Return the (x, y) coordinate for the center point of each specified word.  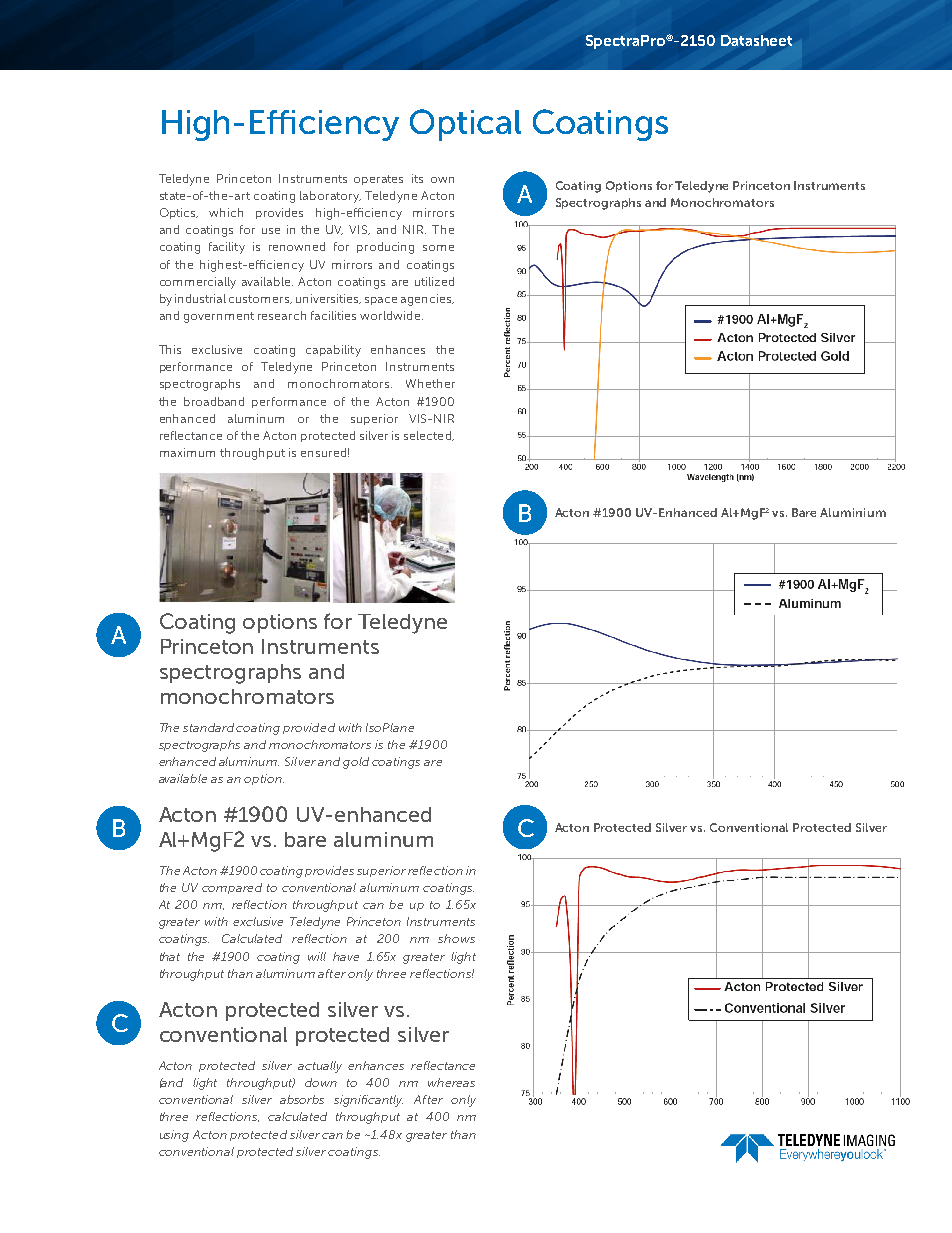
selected (428, 436)
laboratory (330, 197)
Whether (430, 383)
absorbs (302, 1099)
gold (356, 763)
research (282, 315)
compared (232, 888)
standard (208, 727)
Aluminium (853, 512)
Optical (465, 125)
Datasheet (756, 40)
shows (456, 938)
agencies (427, 300)
